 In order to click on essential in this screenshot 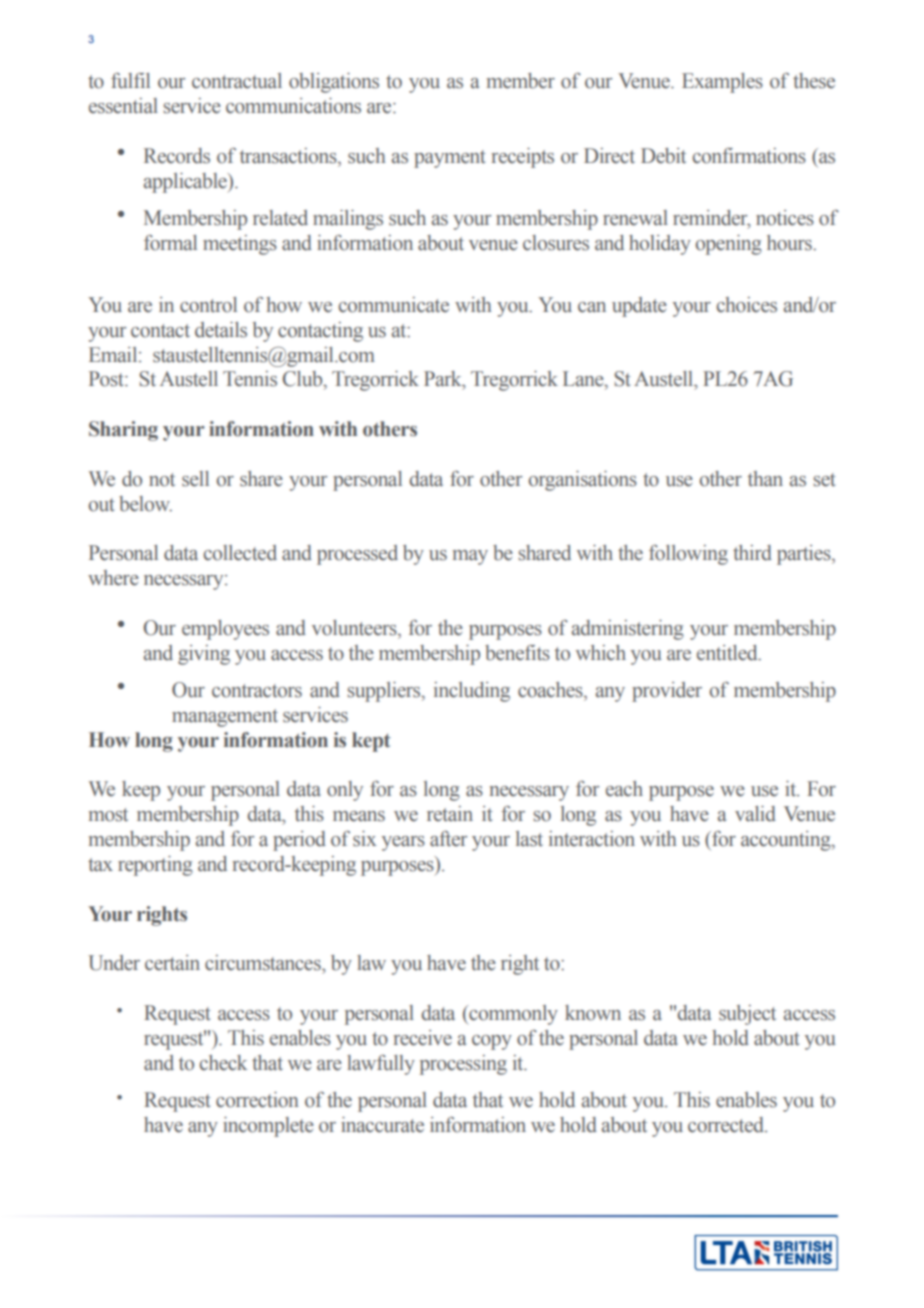, I will do `click(123, 106)`.
